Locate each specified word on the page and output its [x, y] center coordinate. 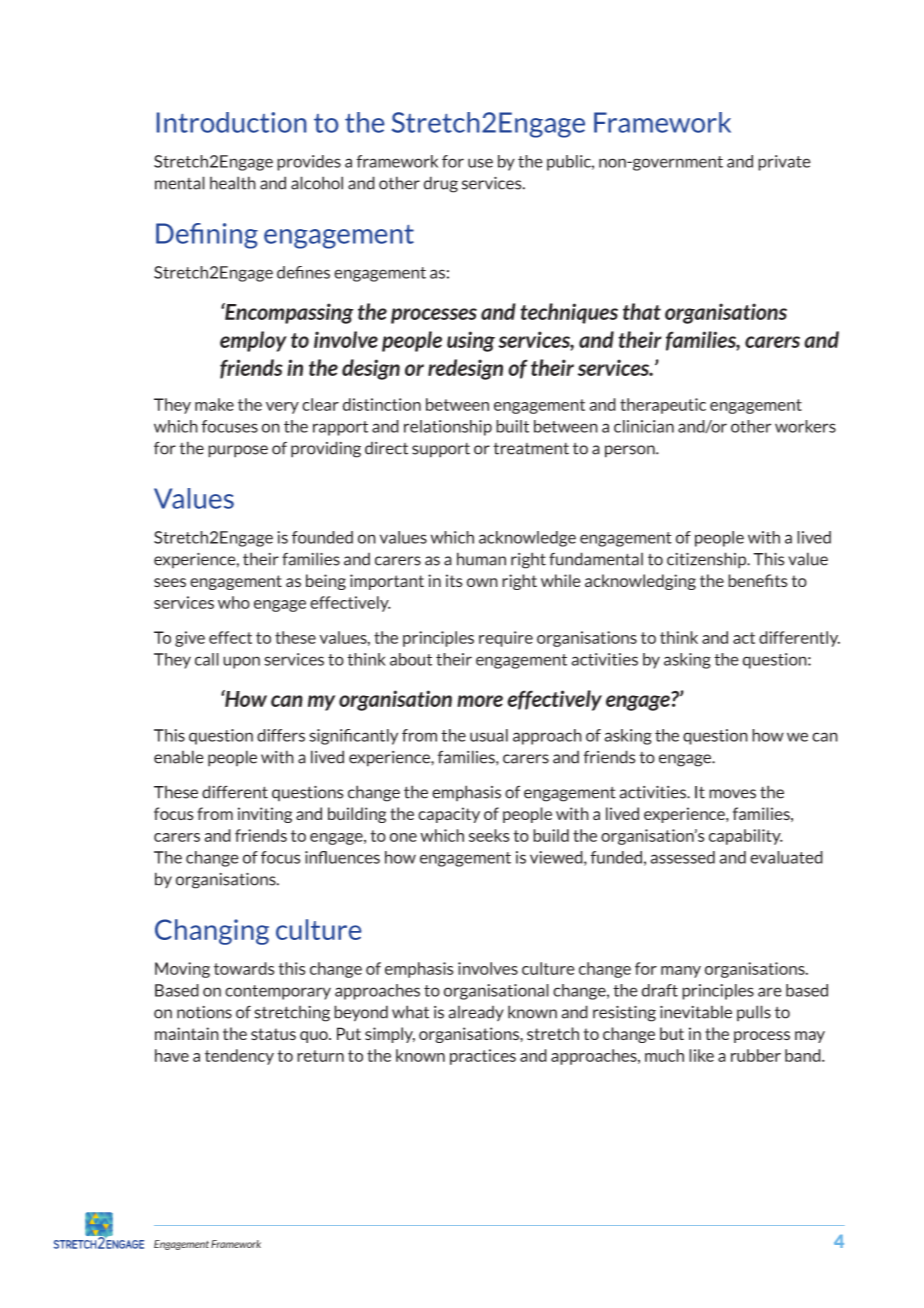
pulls [754, 1013]
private [784, 163]
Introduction [231, 122]
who [234, 602]
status [273, 1034]
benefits [758, 580]
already [476, 1013]
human [481, 559]
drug [441, 184]
